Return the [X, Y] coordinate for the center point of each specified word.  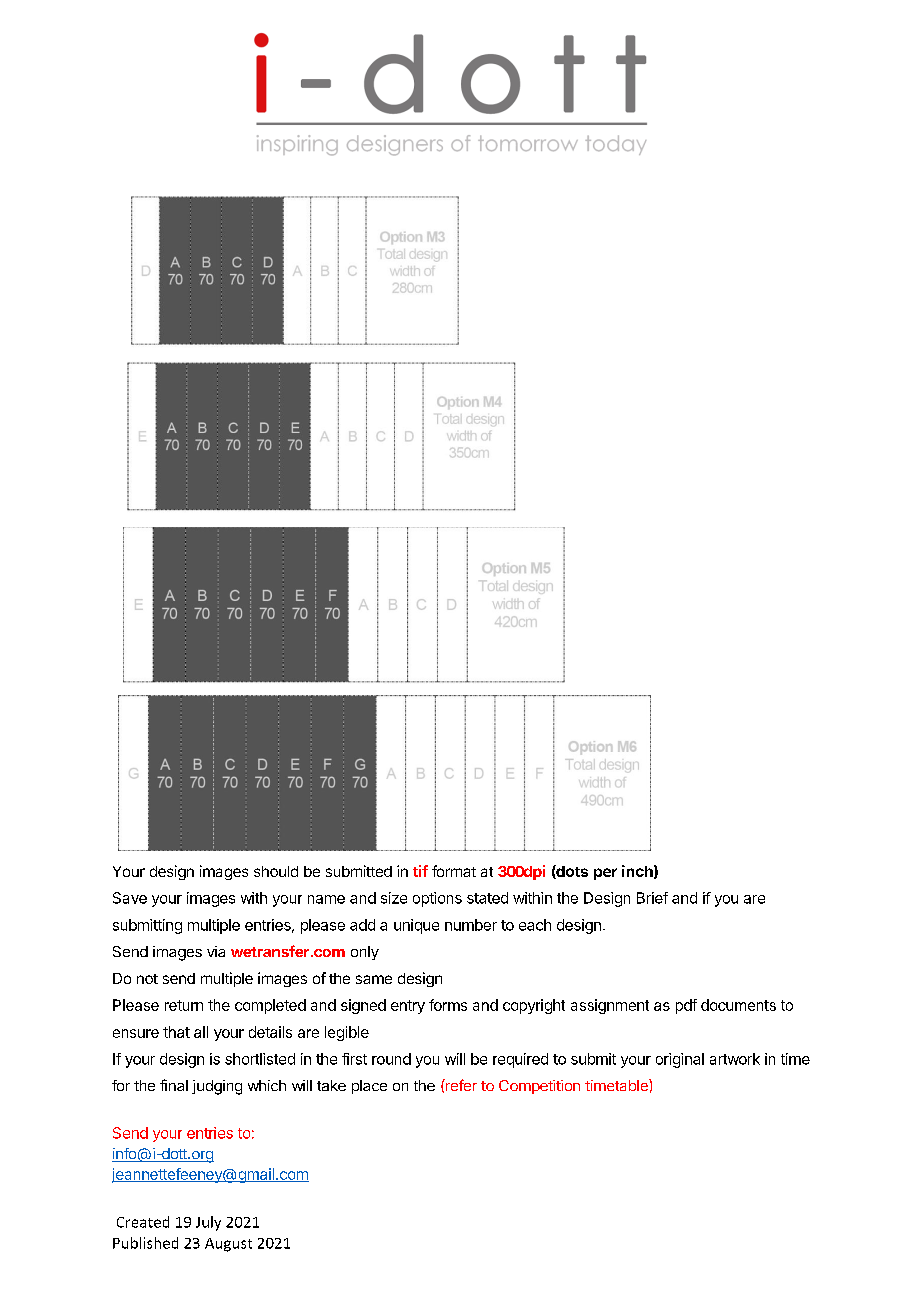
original [680, 1060]
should [276, 871]
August [228, 1245]
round [391, 1059]
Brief [652, 898]
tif [420, 871]
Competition [539, 1087]
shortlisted [260, 1059]
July [208, 1223]
